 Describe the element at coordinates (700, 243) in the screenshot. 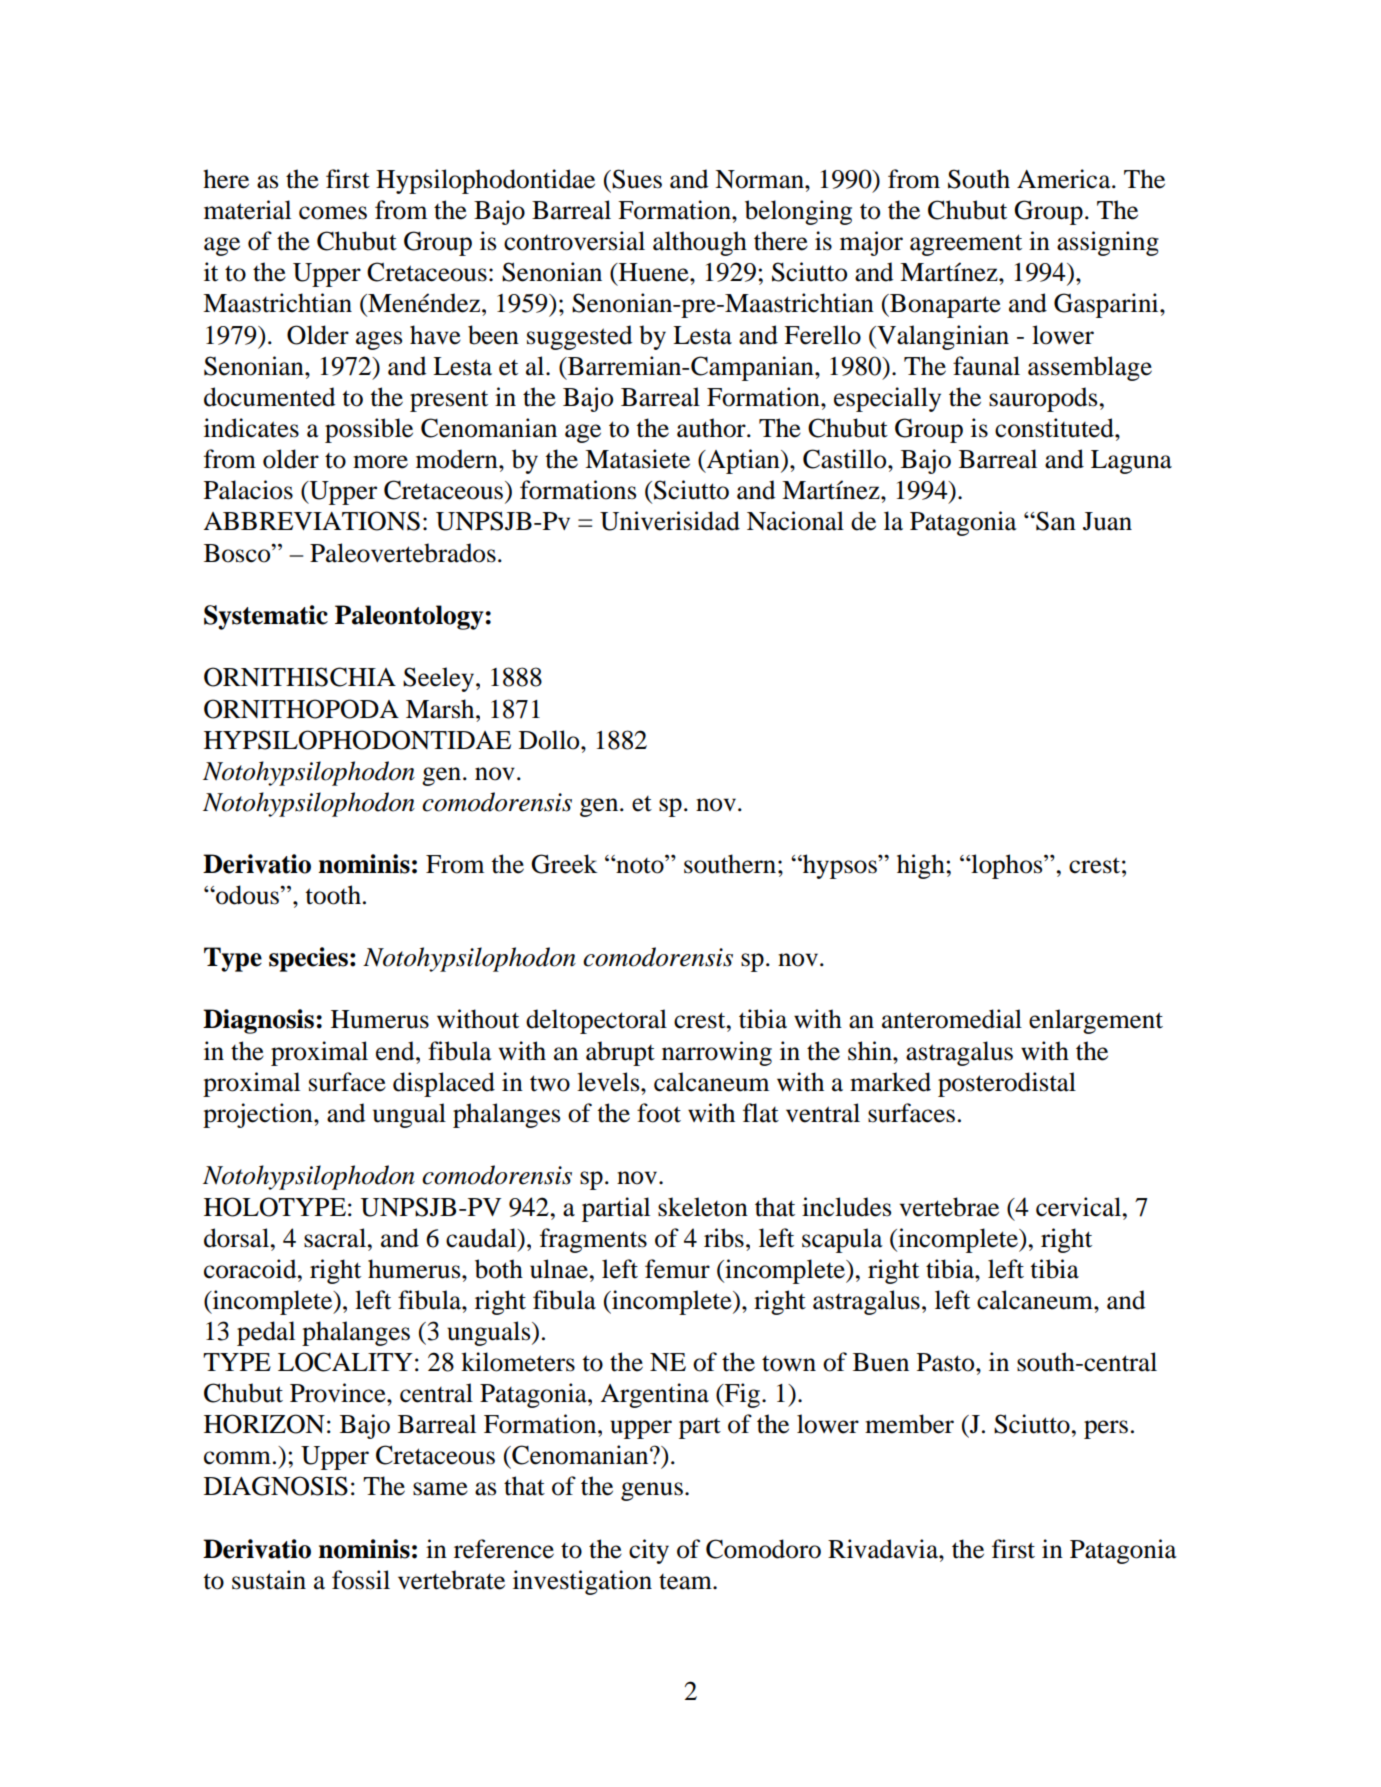

I see `although` at that location.
